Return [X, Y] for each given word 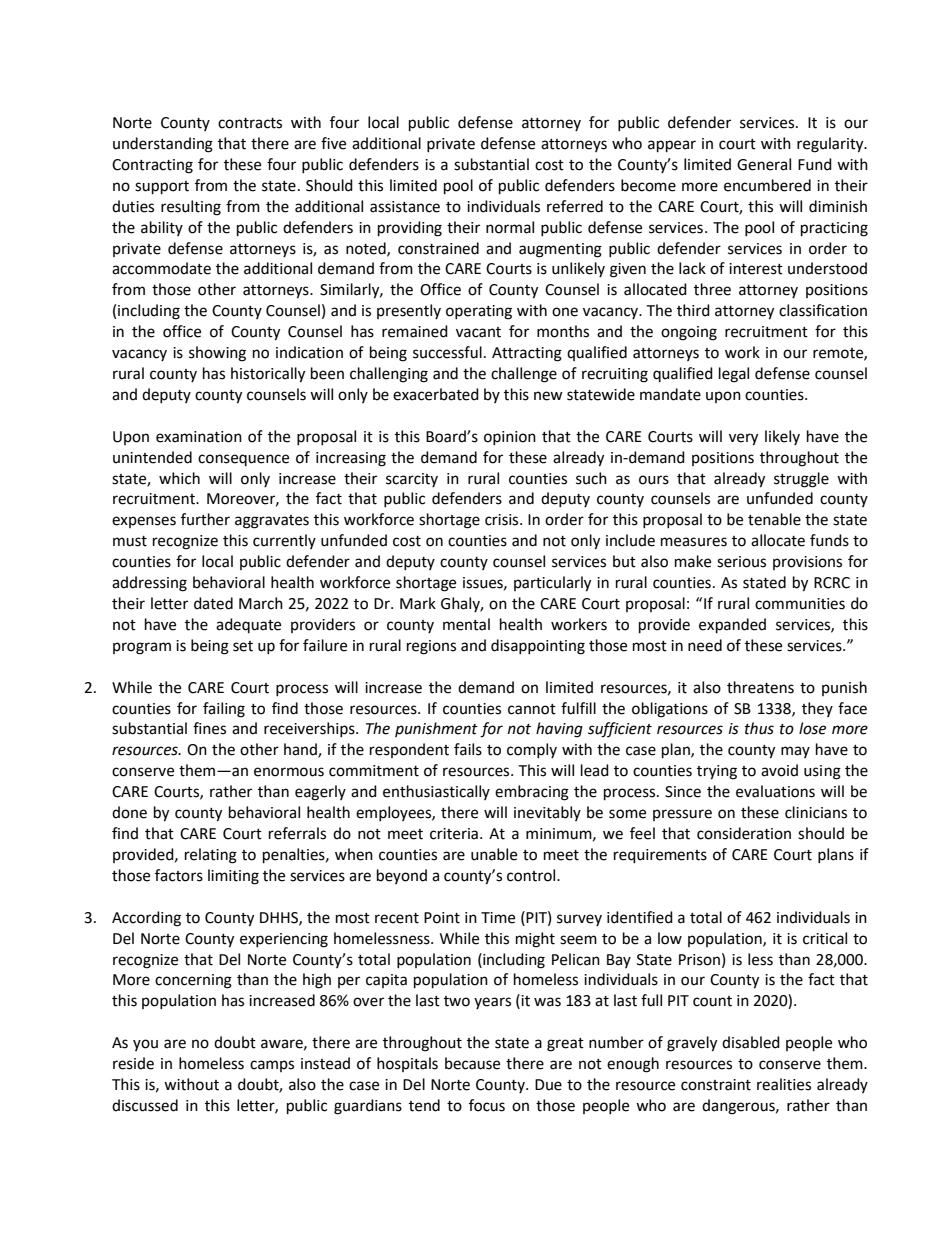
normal [510, 227]
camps [272, 1066]
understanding [163, 145]
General [764, 164]
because [472, 1063]
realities [784, 1084]
